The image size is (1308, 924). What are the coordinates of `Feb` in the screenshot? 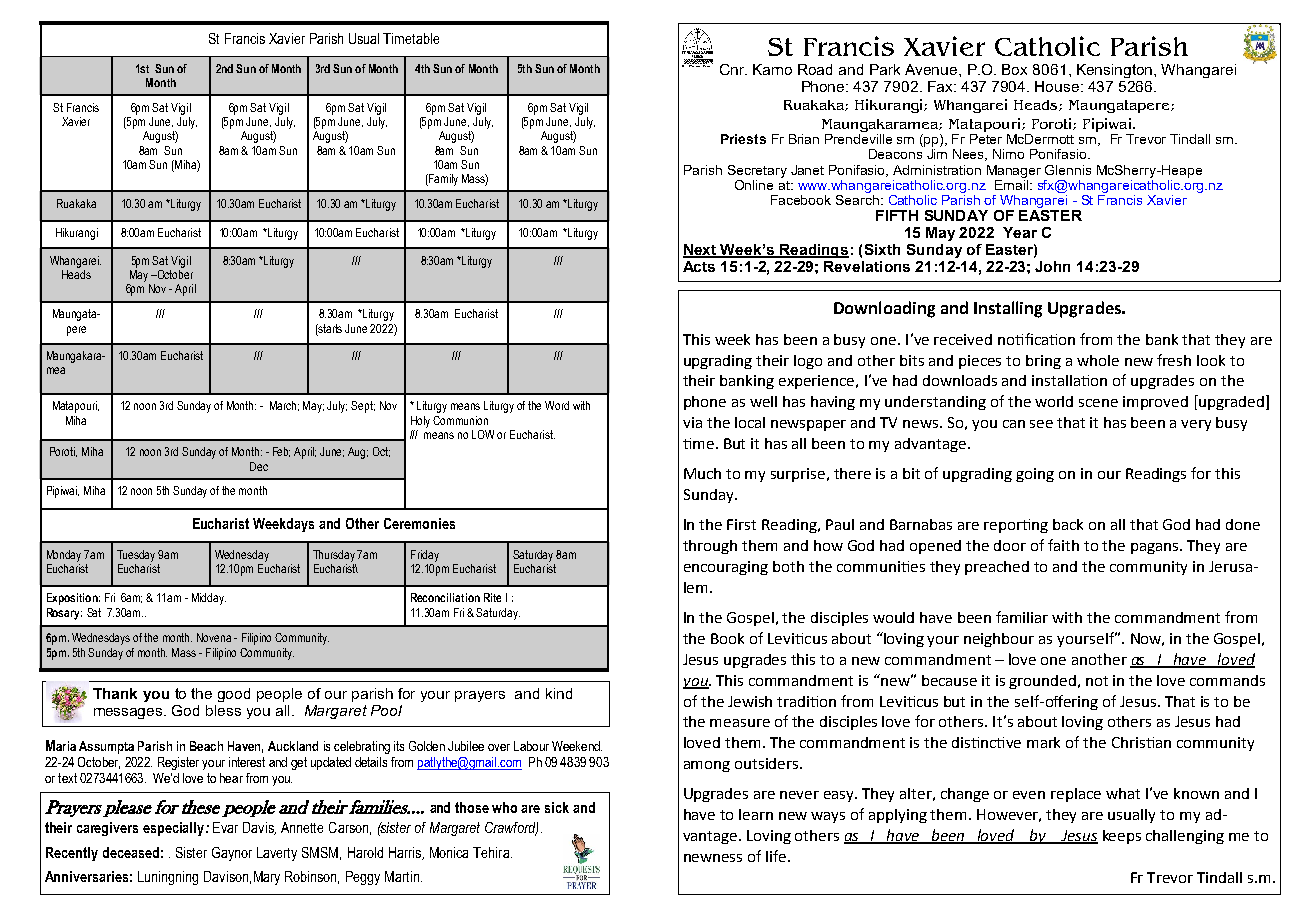 It's located at (281, 452).
